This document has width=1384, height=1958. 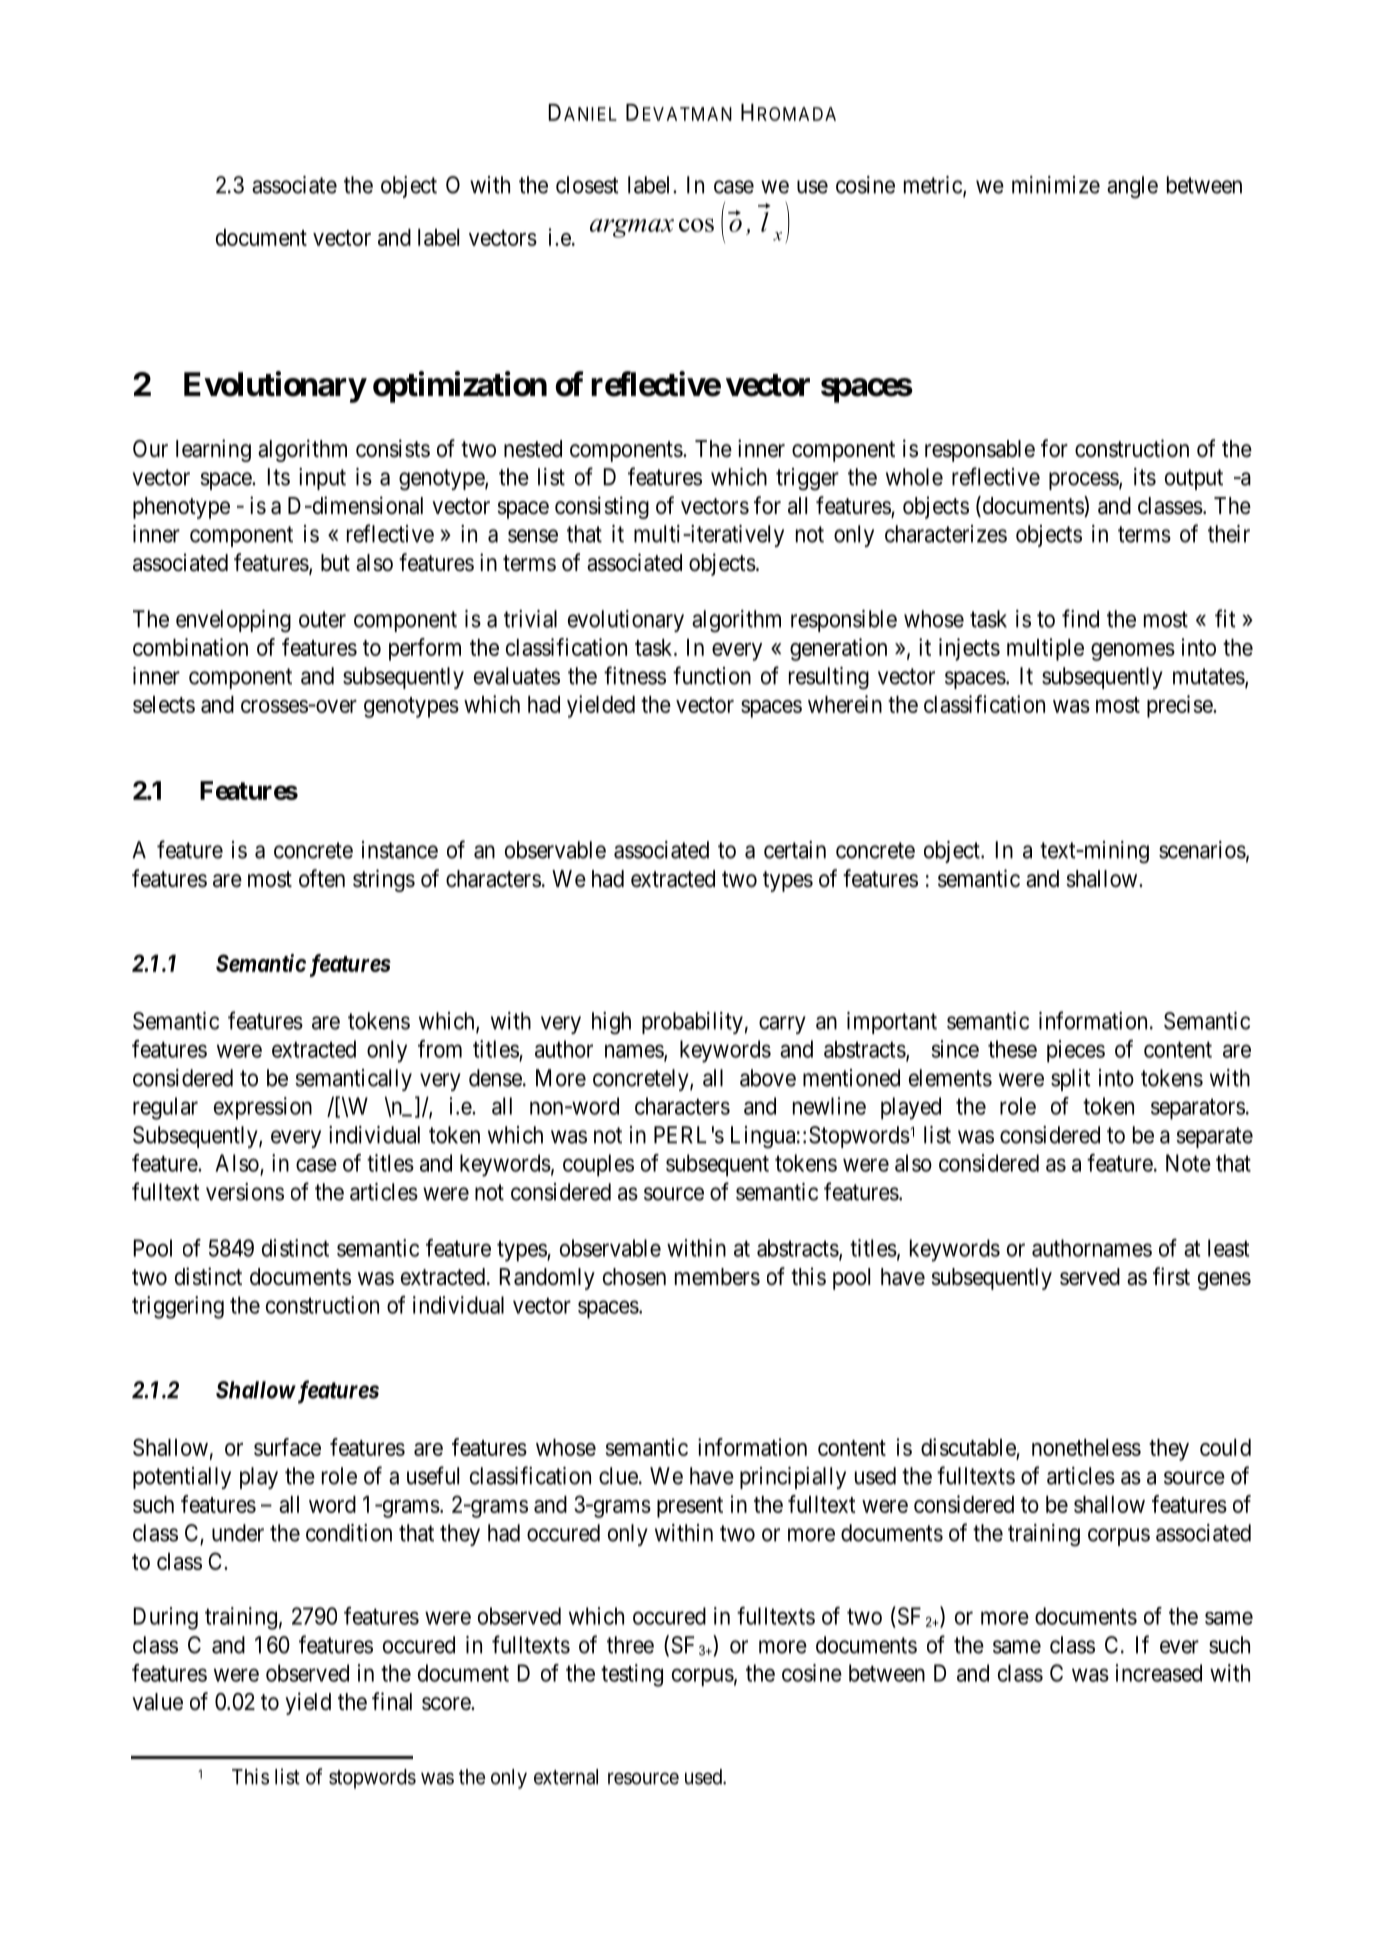 I want to click on final, so click(x=392, y=1701).
